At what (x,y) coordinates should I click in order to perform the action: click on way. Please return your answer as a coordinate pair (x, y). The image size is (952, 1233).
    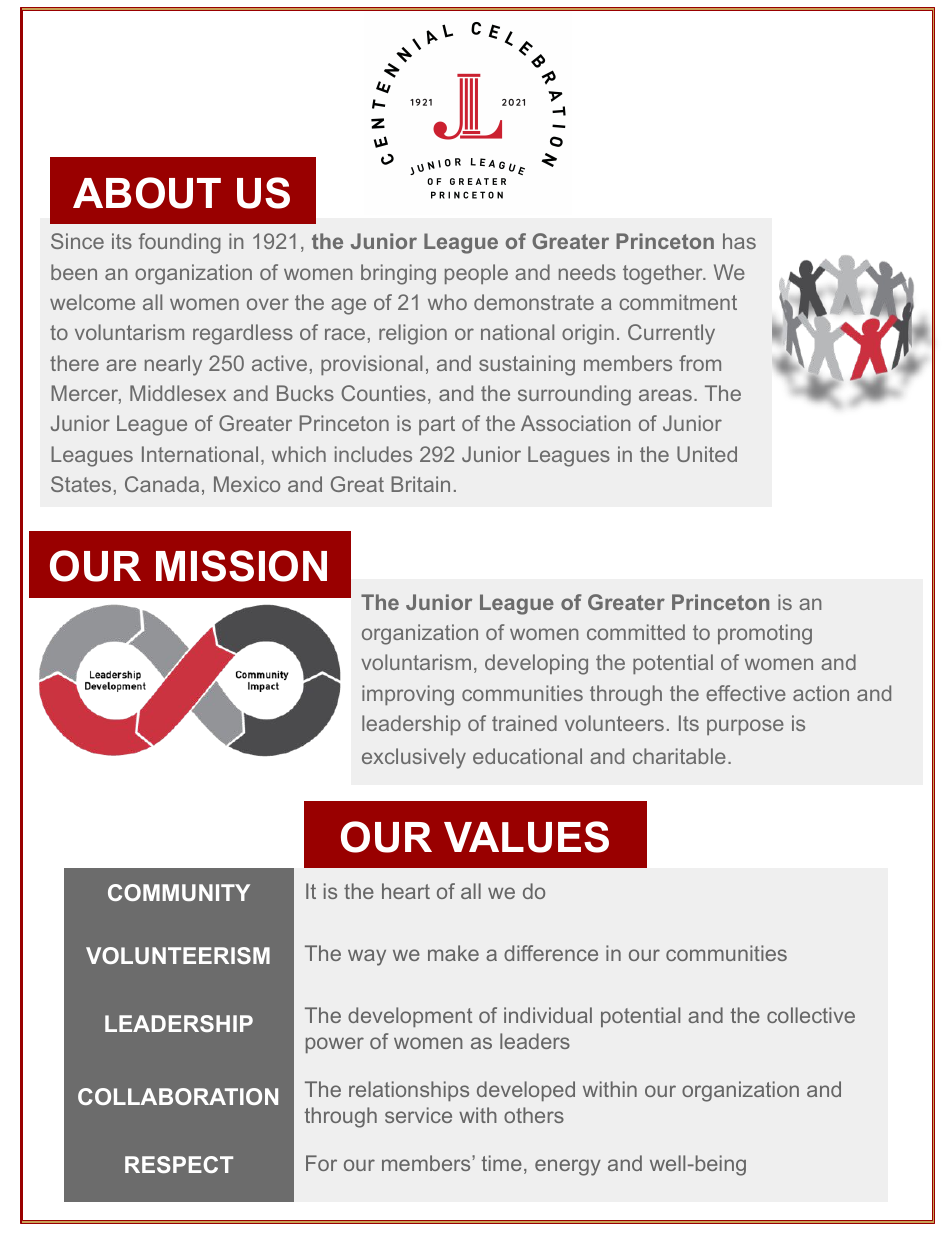
    Looking at the image, I should click on (367, 957).
